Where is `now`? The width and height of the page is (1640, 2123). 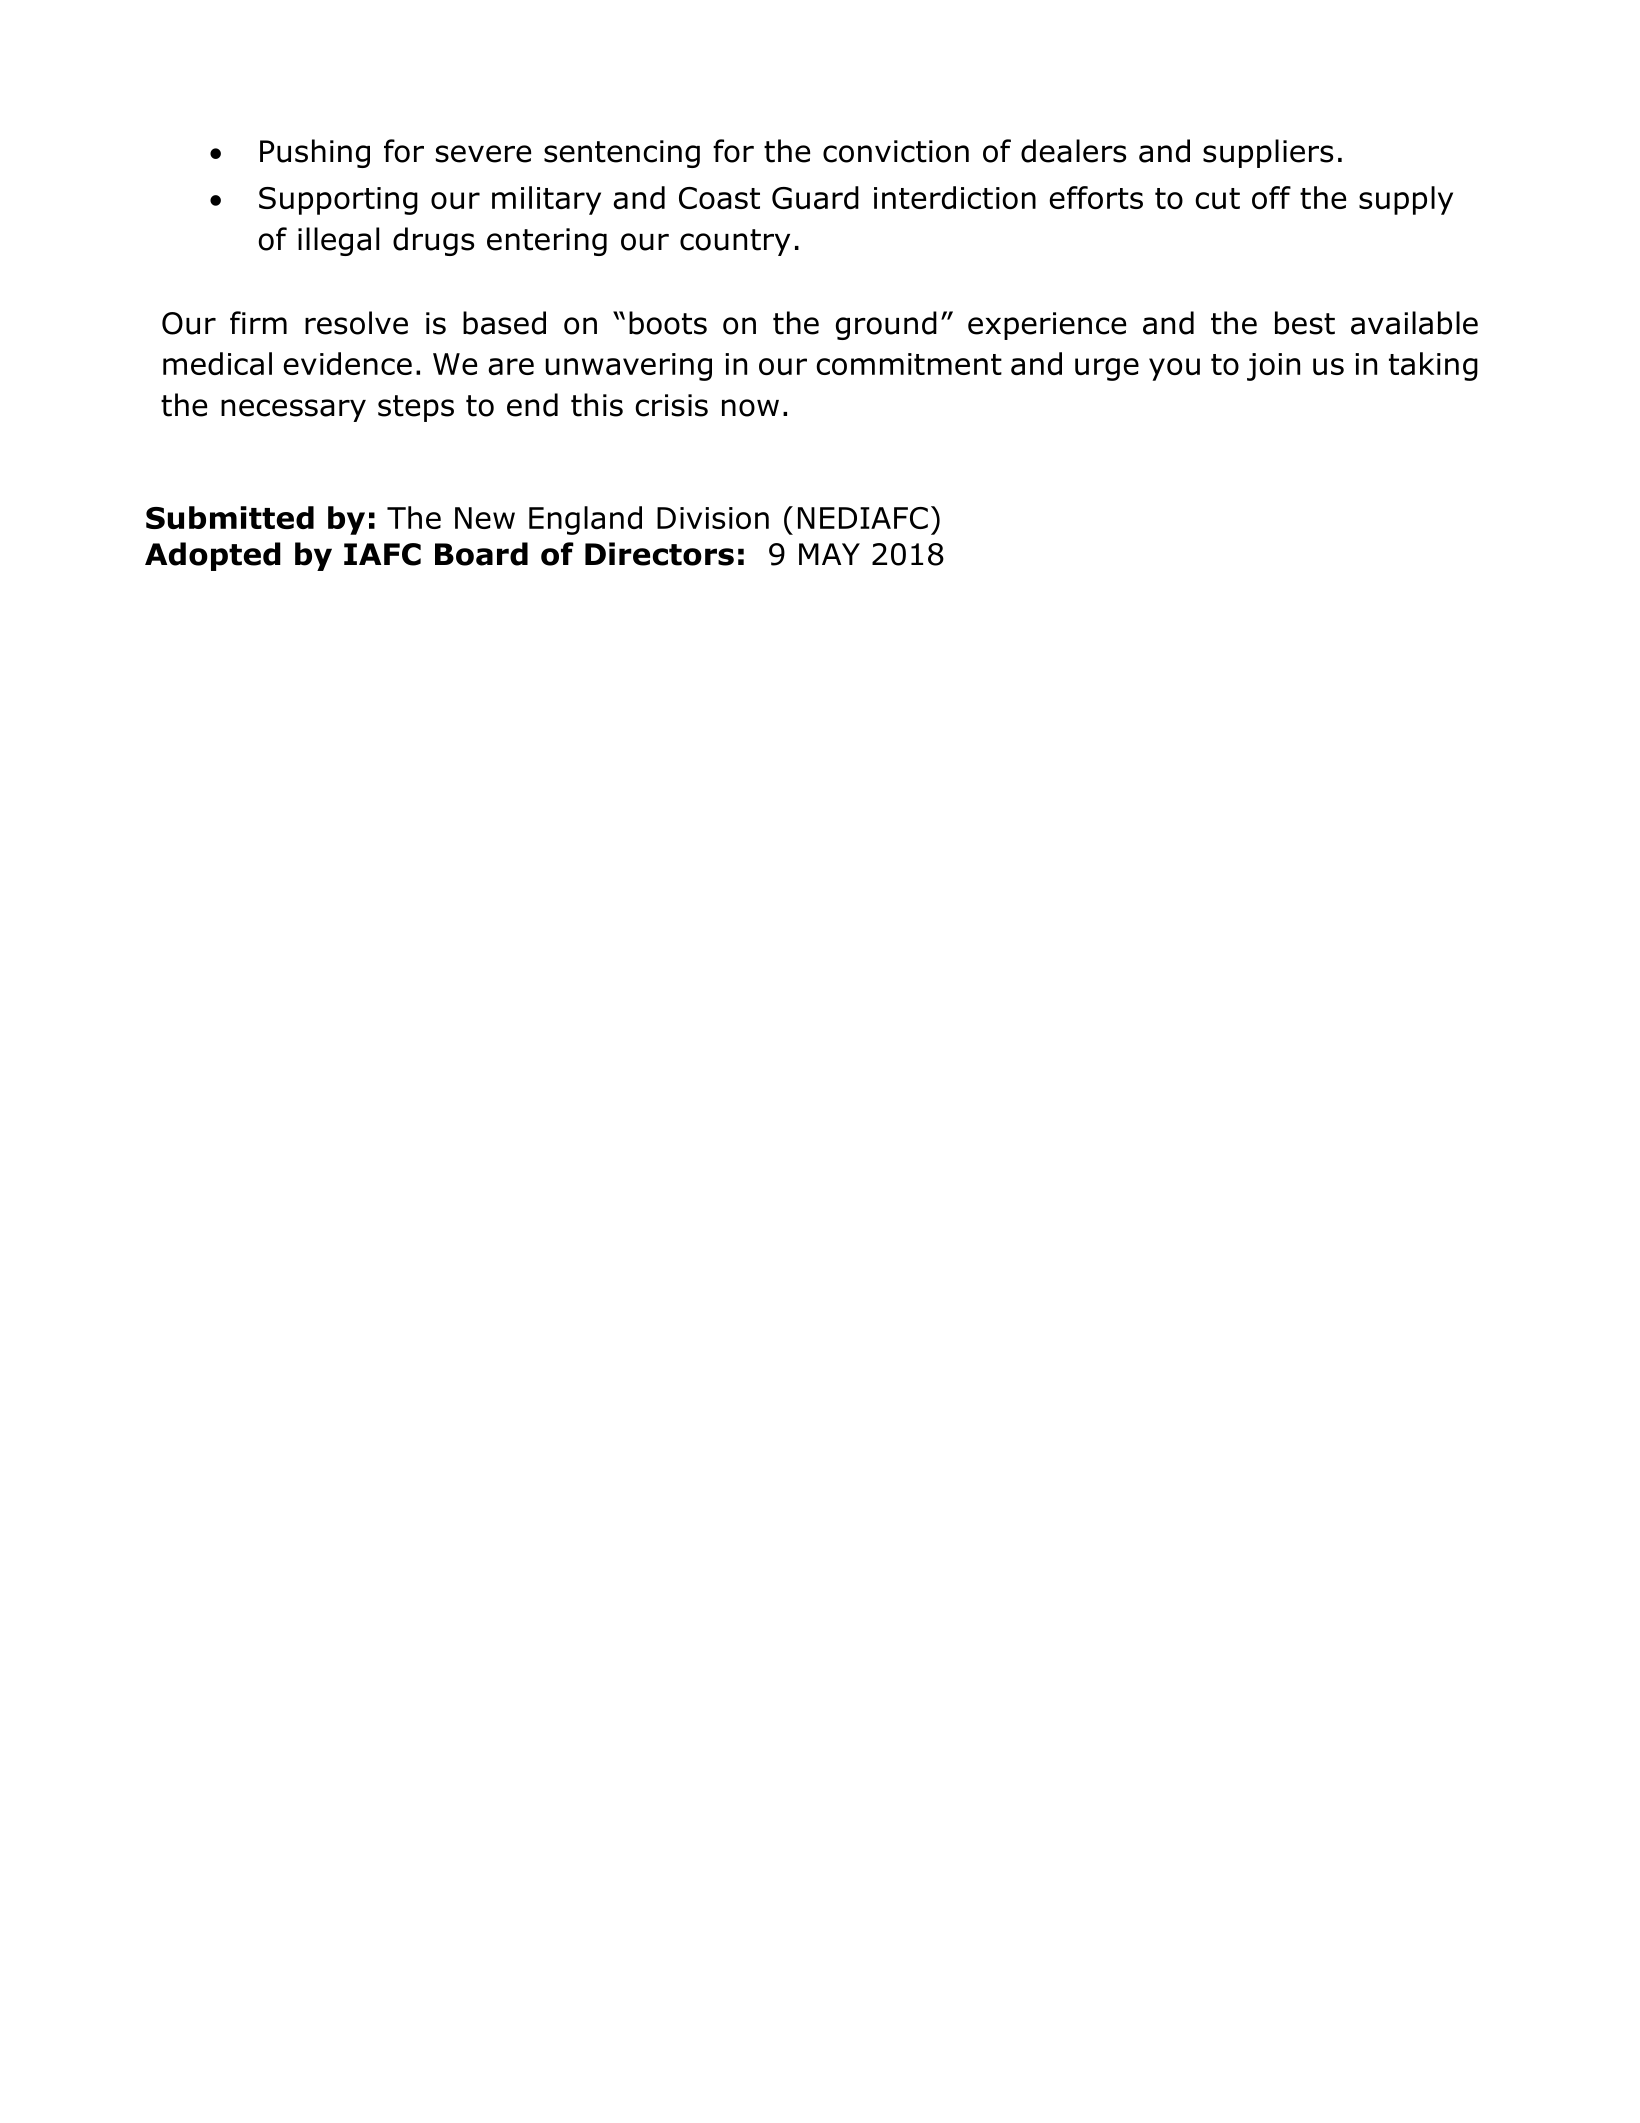 now is located at coordinates (750, 408).
